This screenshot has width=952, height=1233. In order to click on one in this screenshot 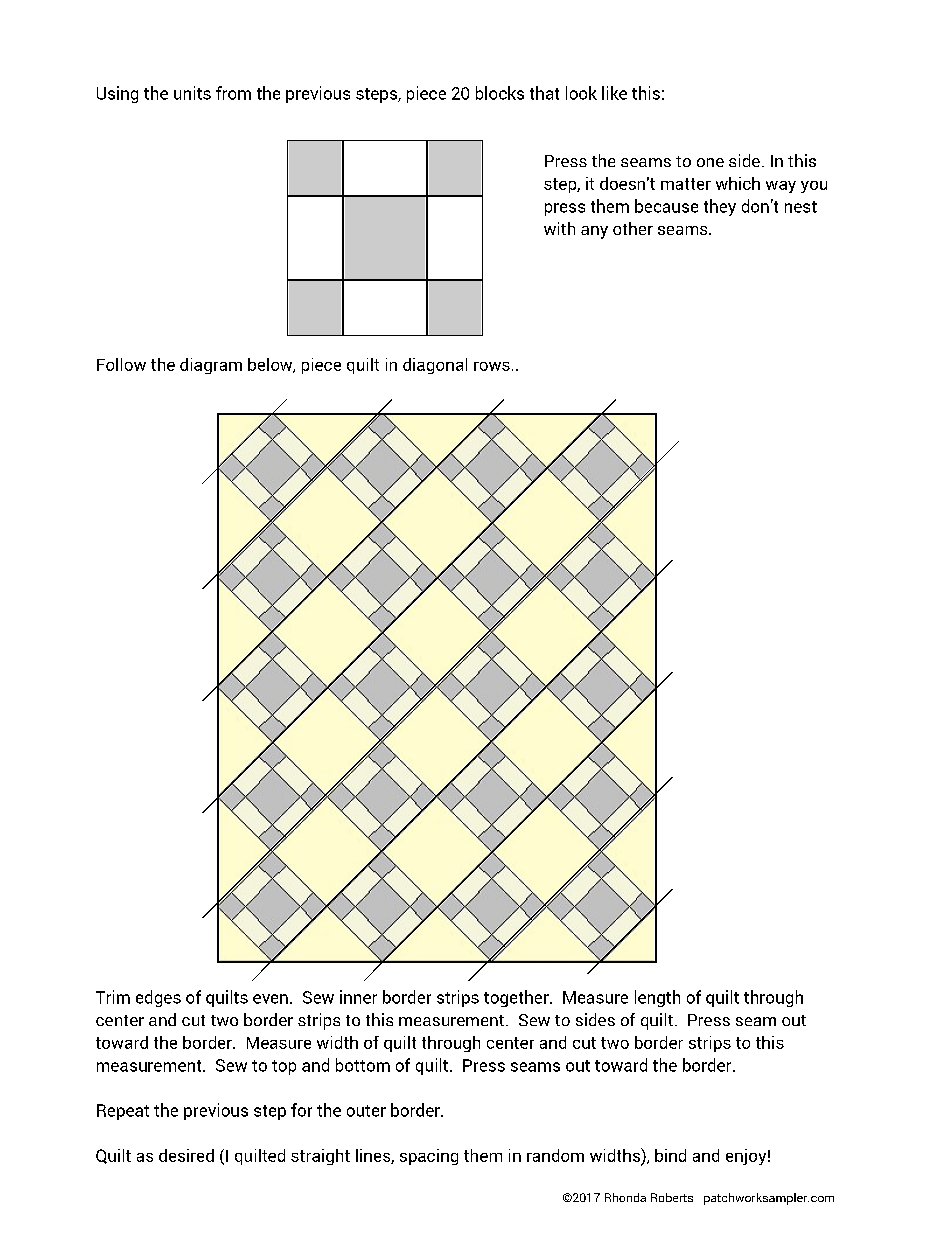, I will do `click(710, 162)`.
